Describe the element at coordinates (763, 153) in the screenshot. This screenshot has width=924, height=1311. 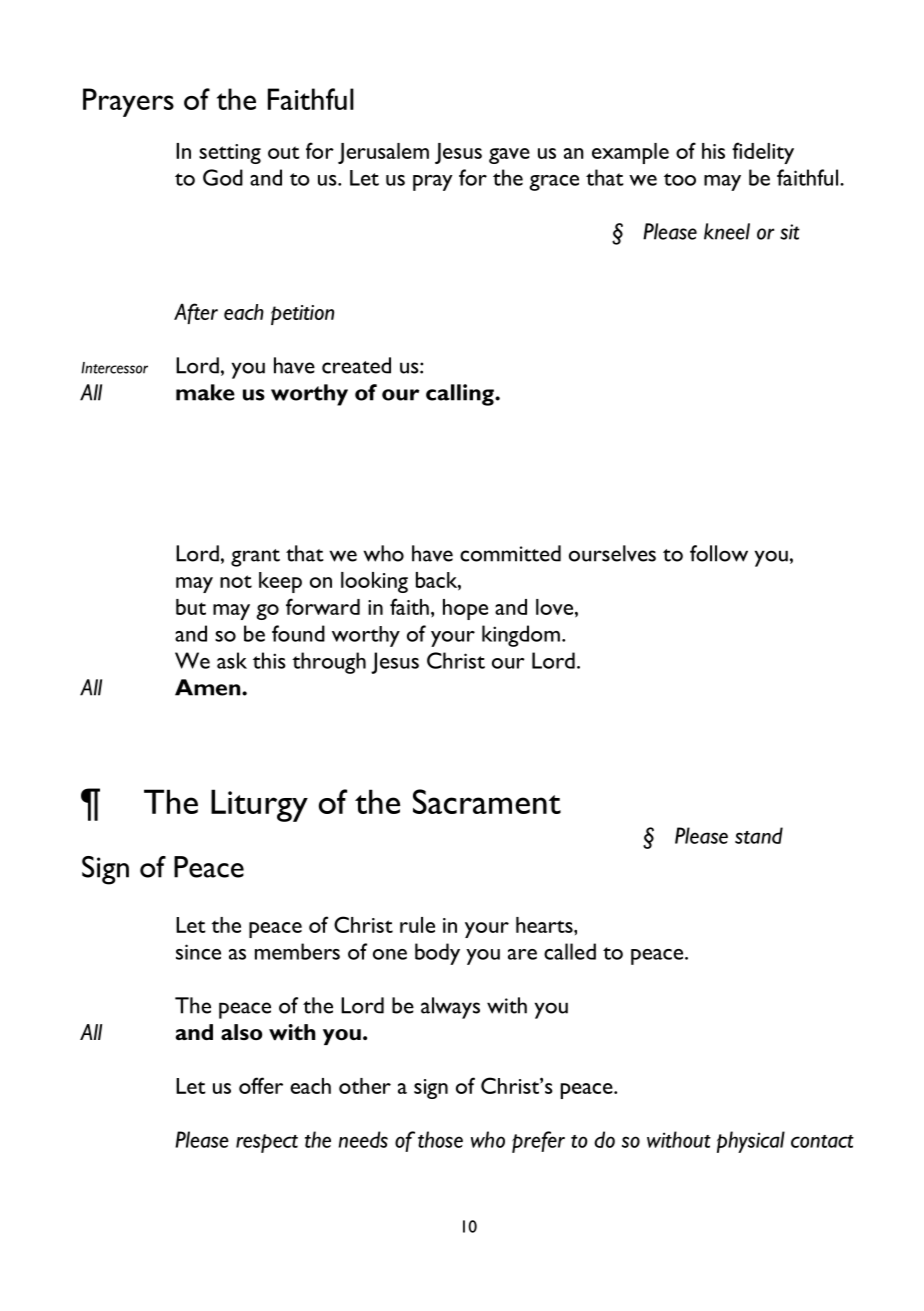
I see `fidelity` at that location.
